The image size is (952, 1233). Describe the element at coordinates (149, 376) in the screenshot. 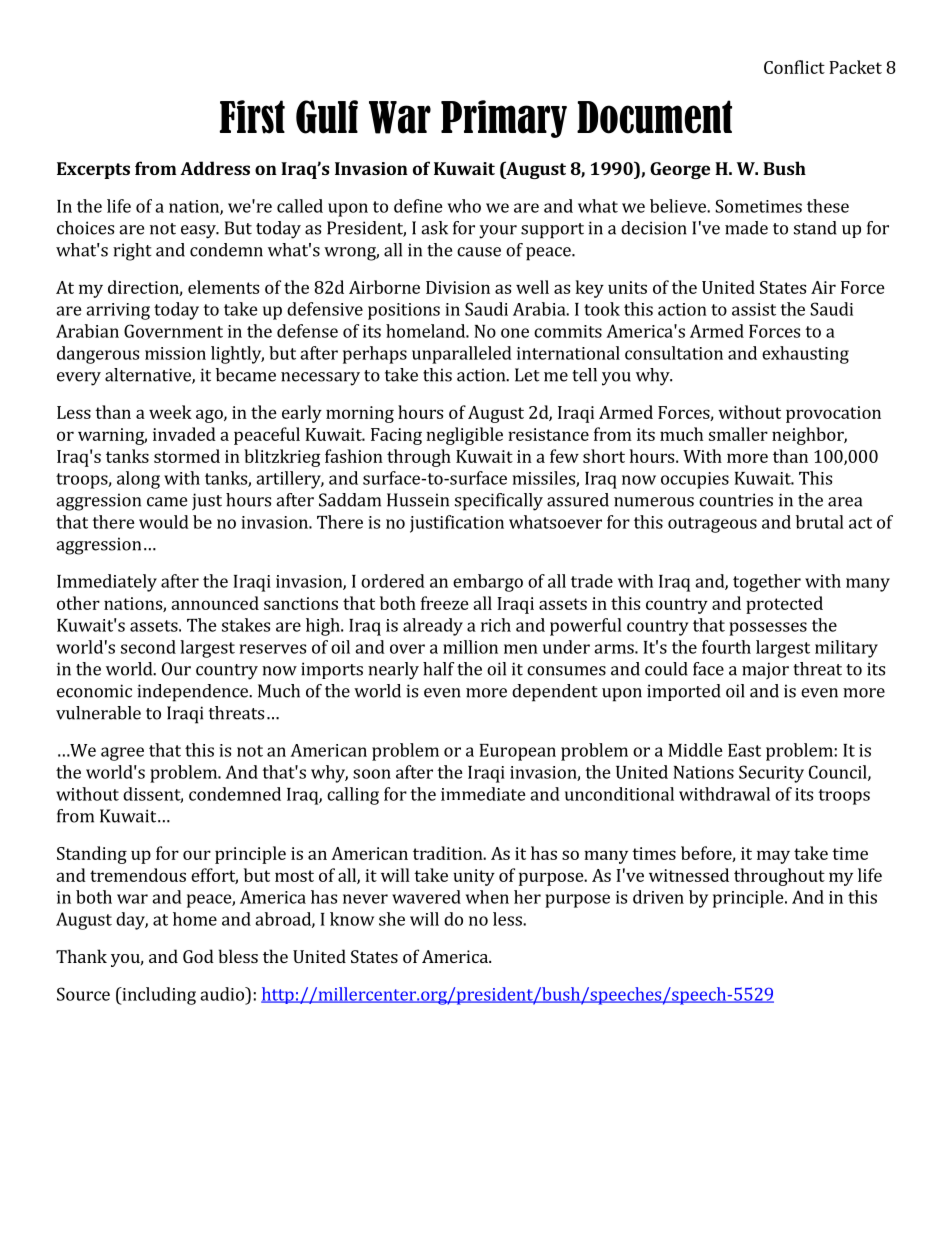

I see `alternative` at that location.
